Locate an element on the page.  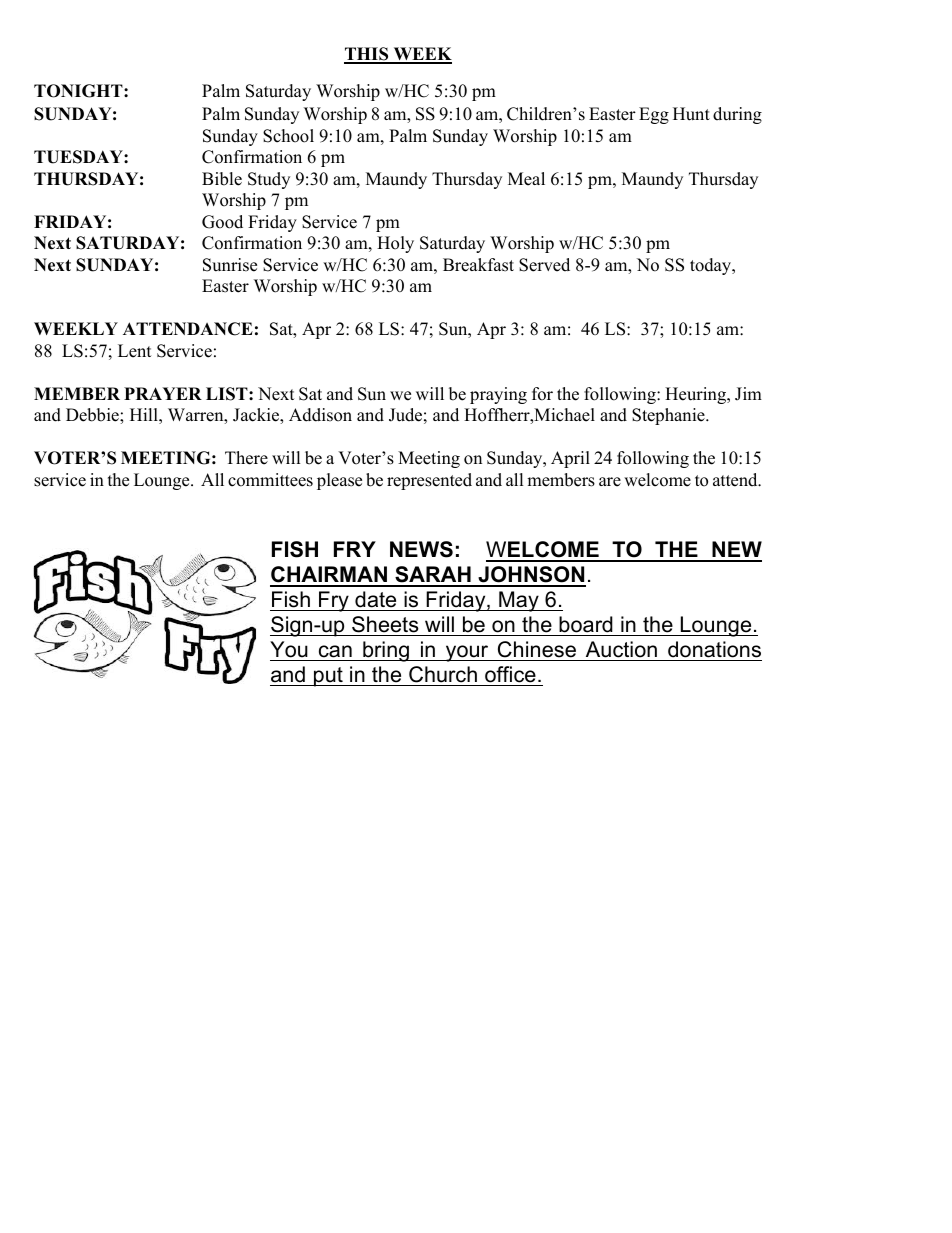
donations is located at coordinates (714, 649).
